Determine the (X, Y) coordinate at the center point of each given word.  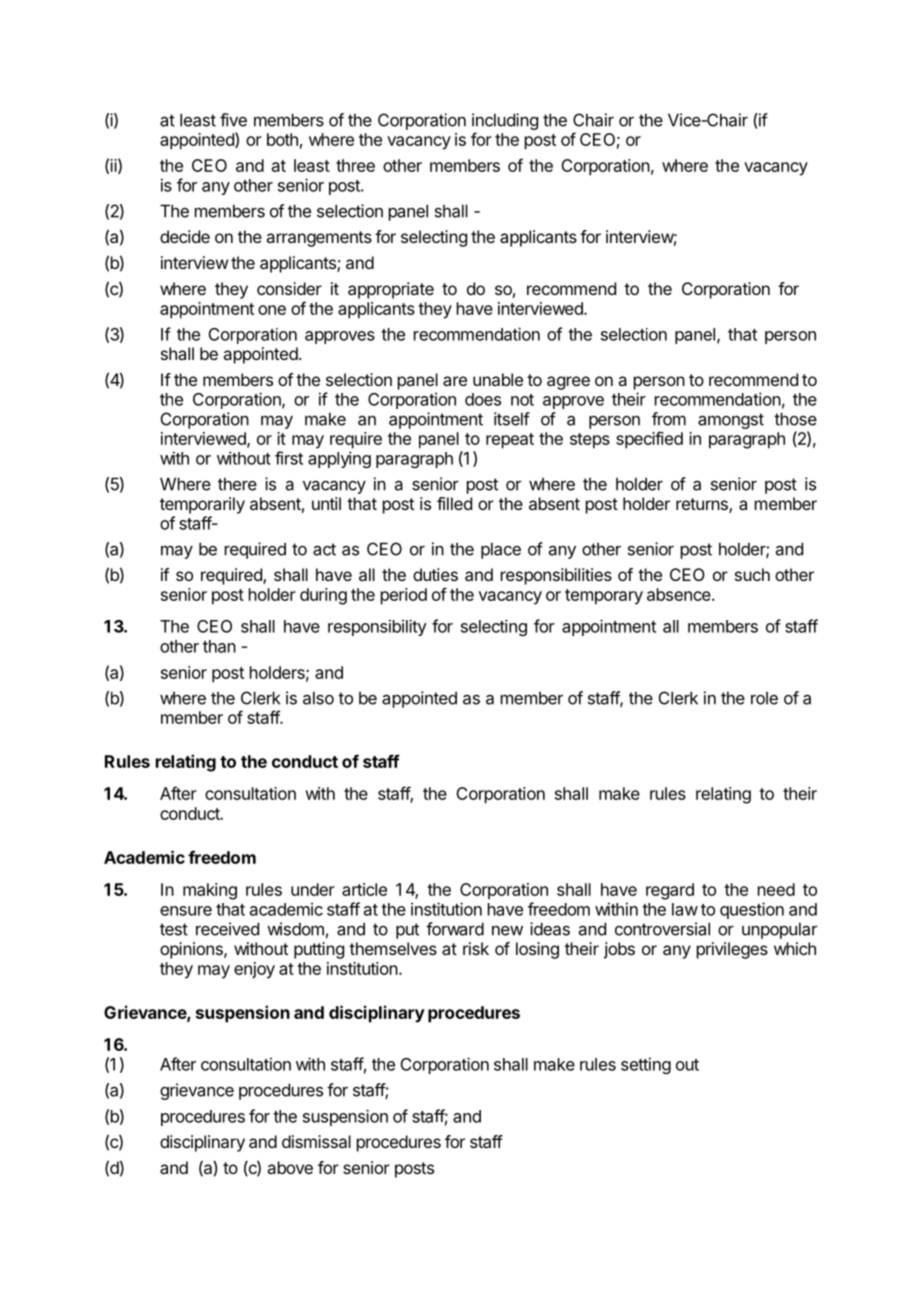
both (282, 139)
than (219, 646)
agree (568, 383)
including (505, 123)
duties (435, 574)
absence (680, 594)
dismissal (316, 1141)
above (290, 1167)
